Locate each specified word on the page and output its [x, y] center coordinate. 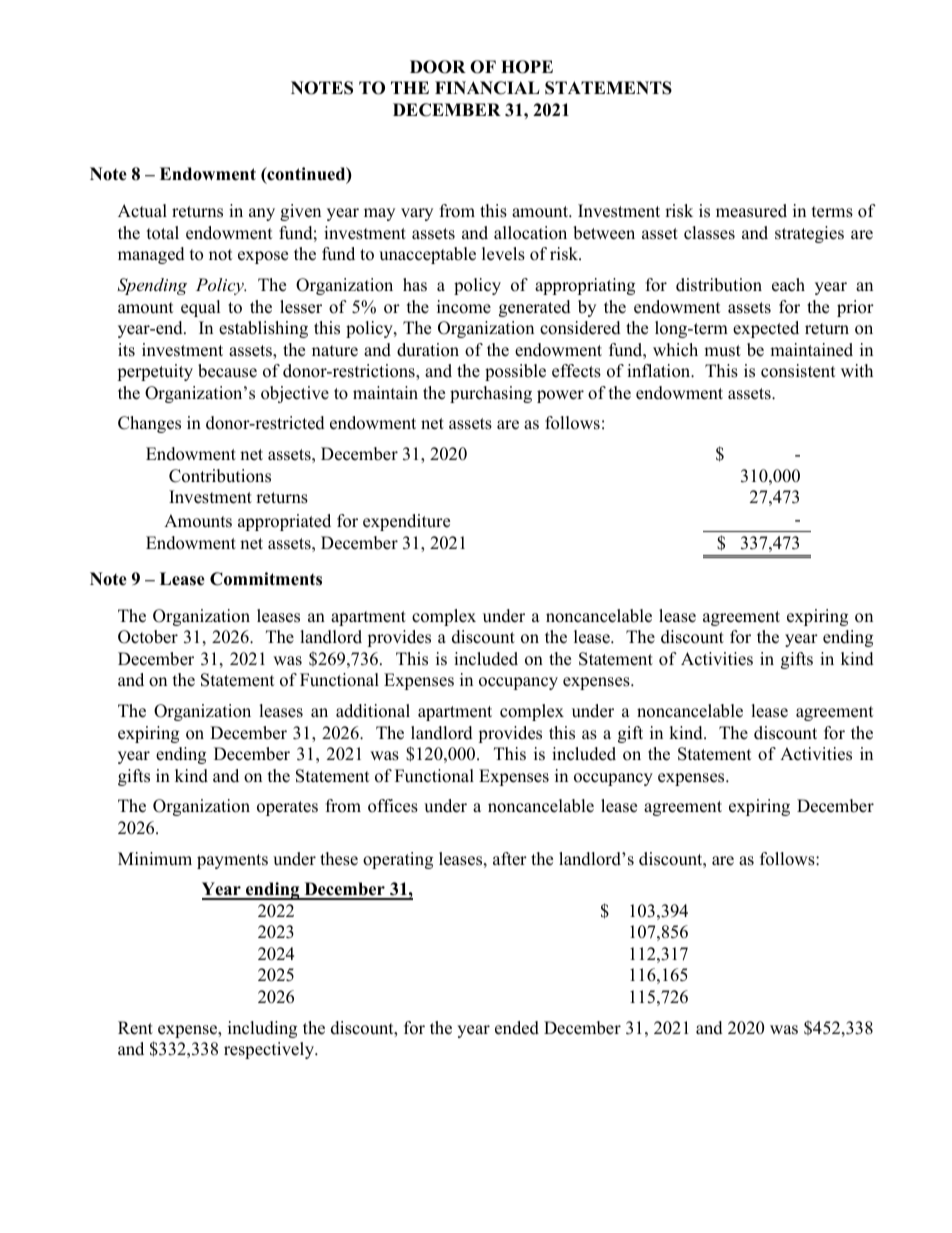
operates [287, 808]
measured [751, 211]
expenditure [406, 522]
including [262, 1029]
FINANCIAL [487, 88]
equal [201, 308]
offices [393, 806]
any [262, 214]
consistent [798, 371]
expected [766, 329]
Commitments [266, 579]
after [510, 859]
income [464, 307]
